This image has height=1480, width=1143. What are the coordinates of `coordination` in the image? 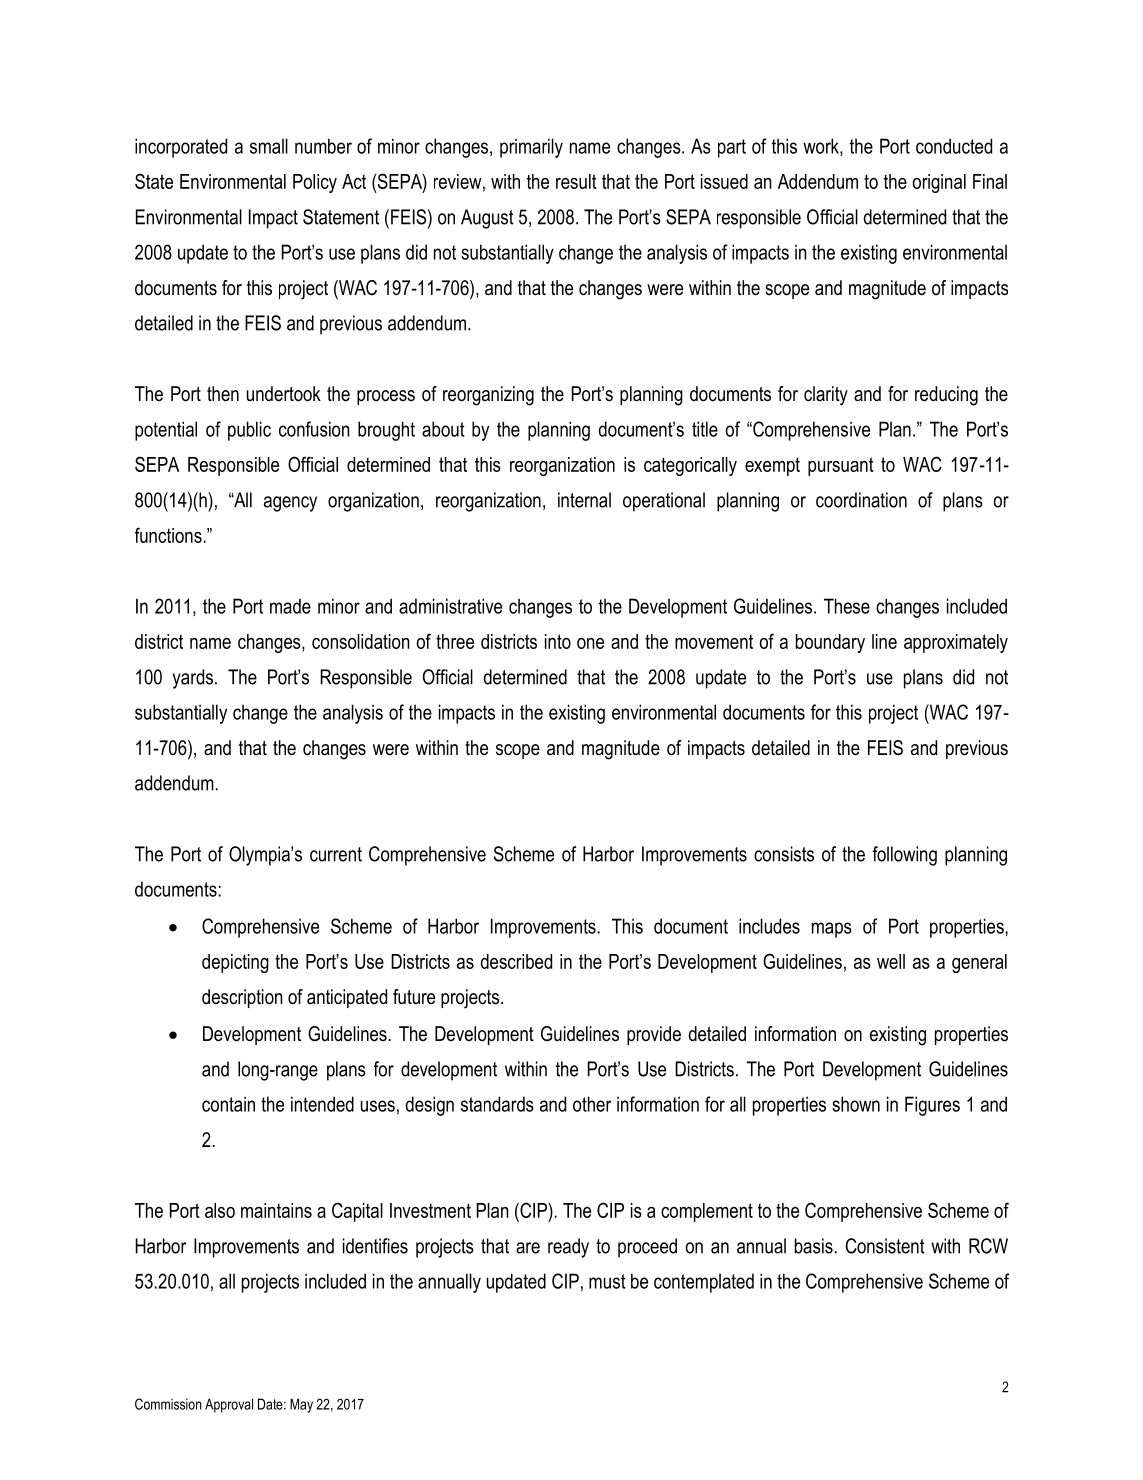 It's located at (861, 500).
